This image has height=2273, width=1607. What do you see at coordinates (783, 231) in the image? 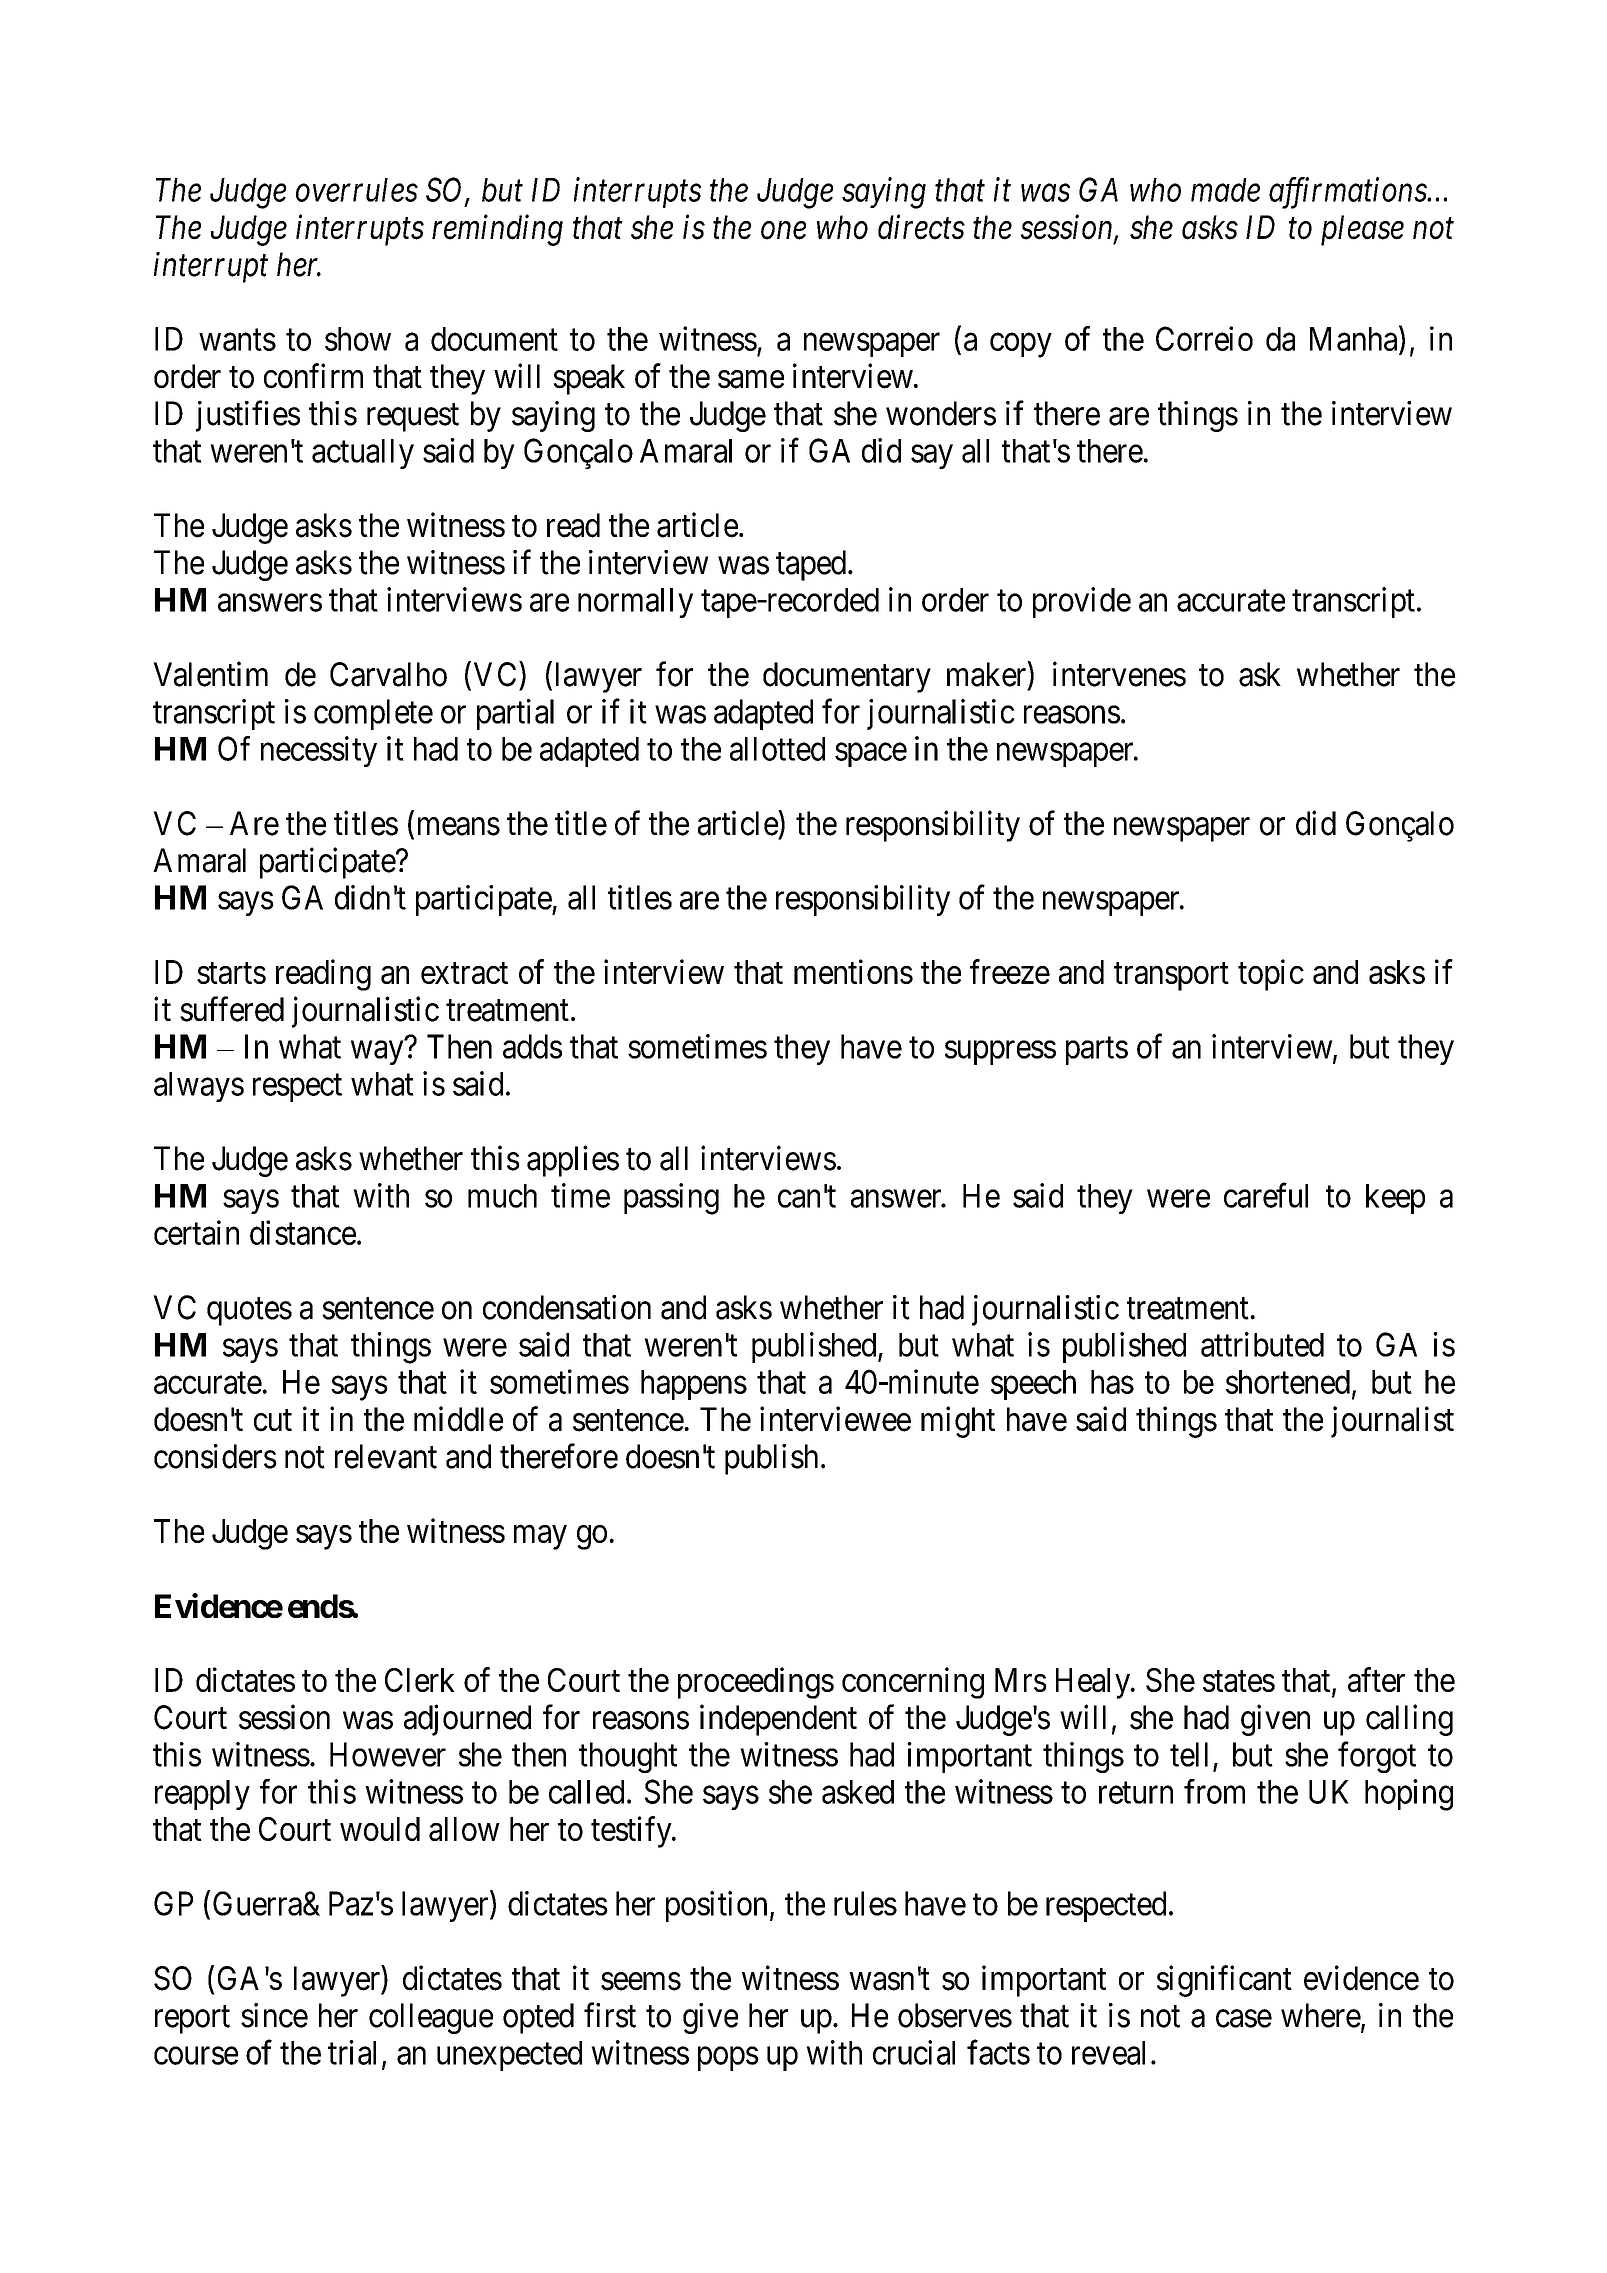
I see `one` at bounding box center [783, 231].
